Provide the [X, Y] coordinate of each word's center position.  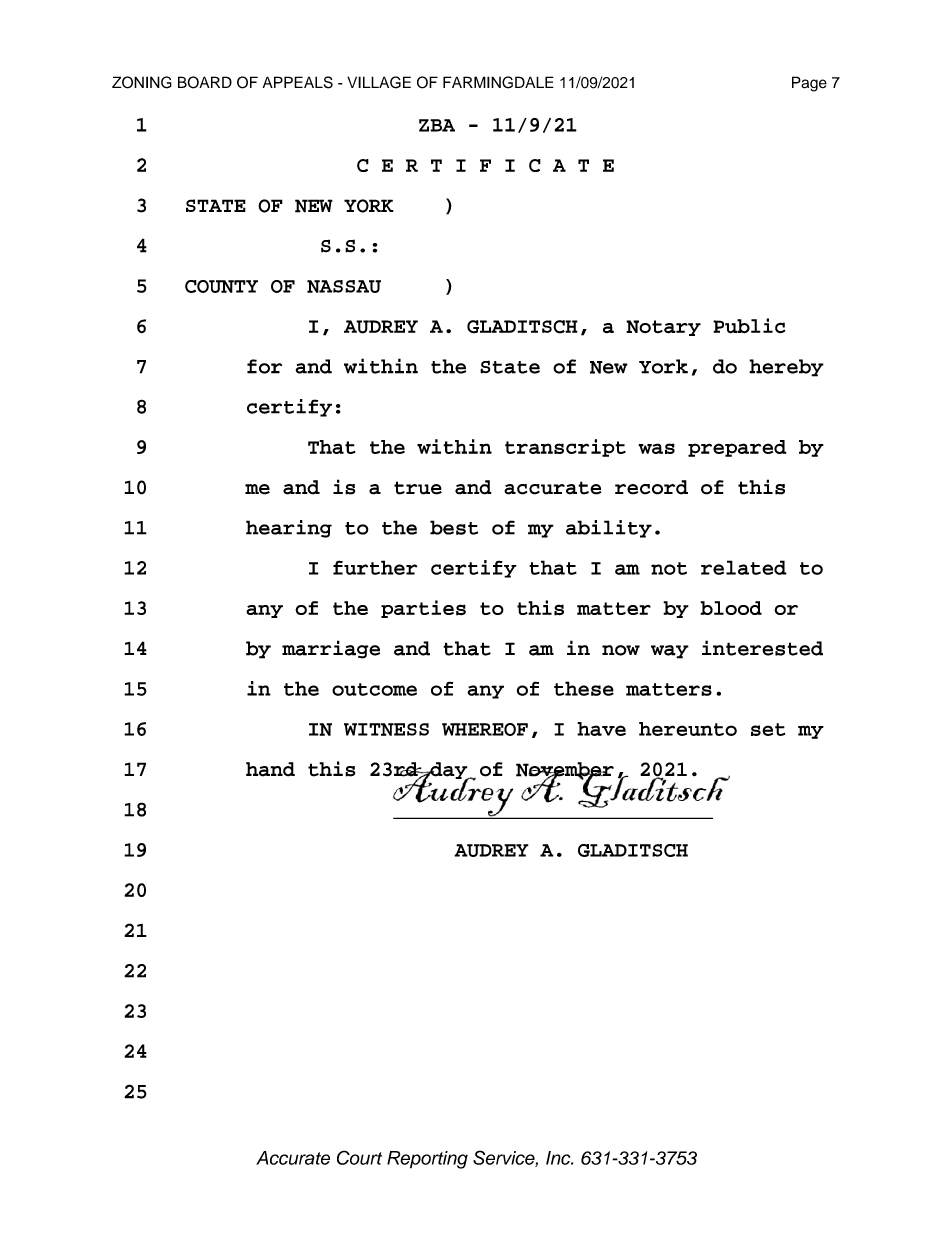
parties [423, 609]
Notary [663, 328]
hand [270, 769]
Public [749, 326]
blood [731, 608]
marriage [331, 649]
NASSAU [344, 286]
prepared [737, 448]
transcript [565, 448]
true [418, 488]
